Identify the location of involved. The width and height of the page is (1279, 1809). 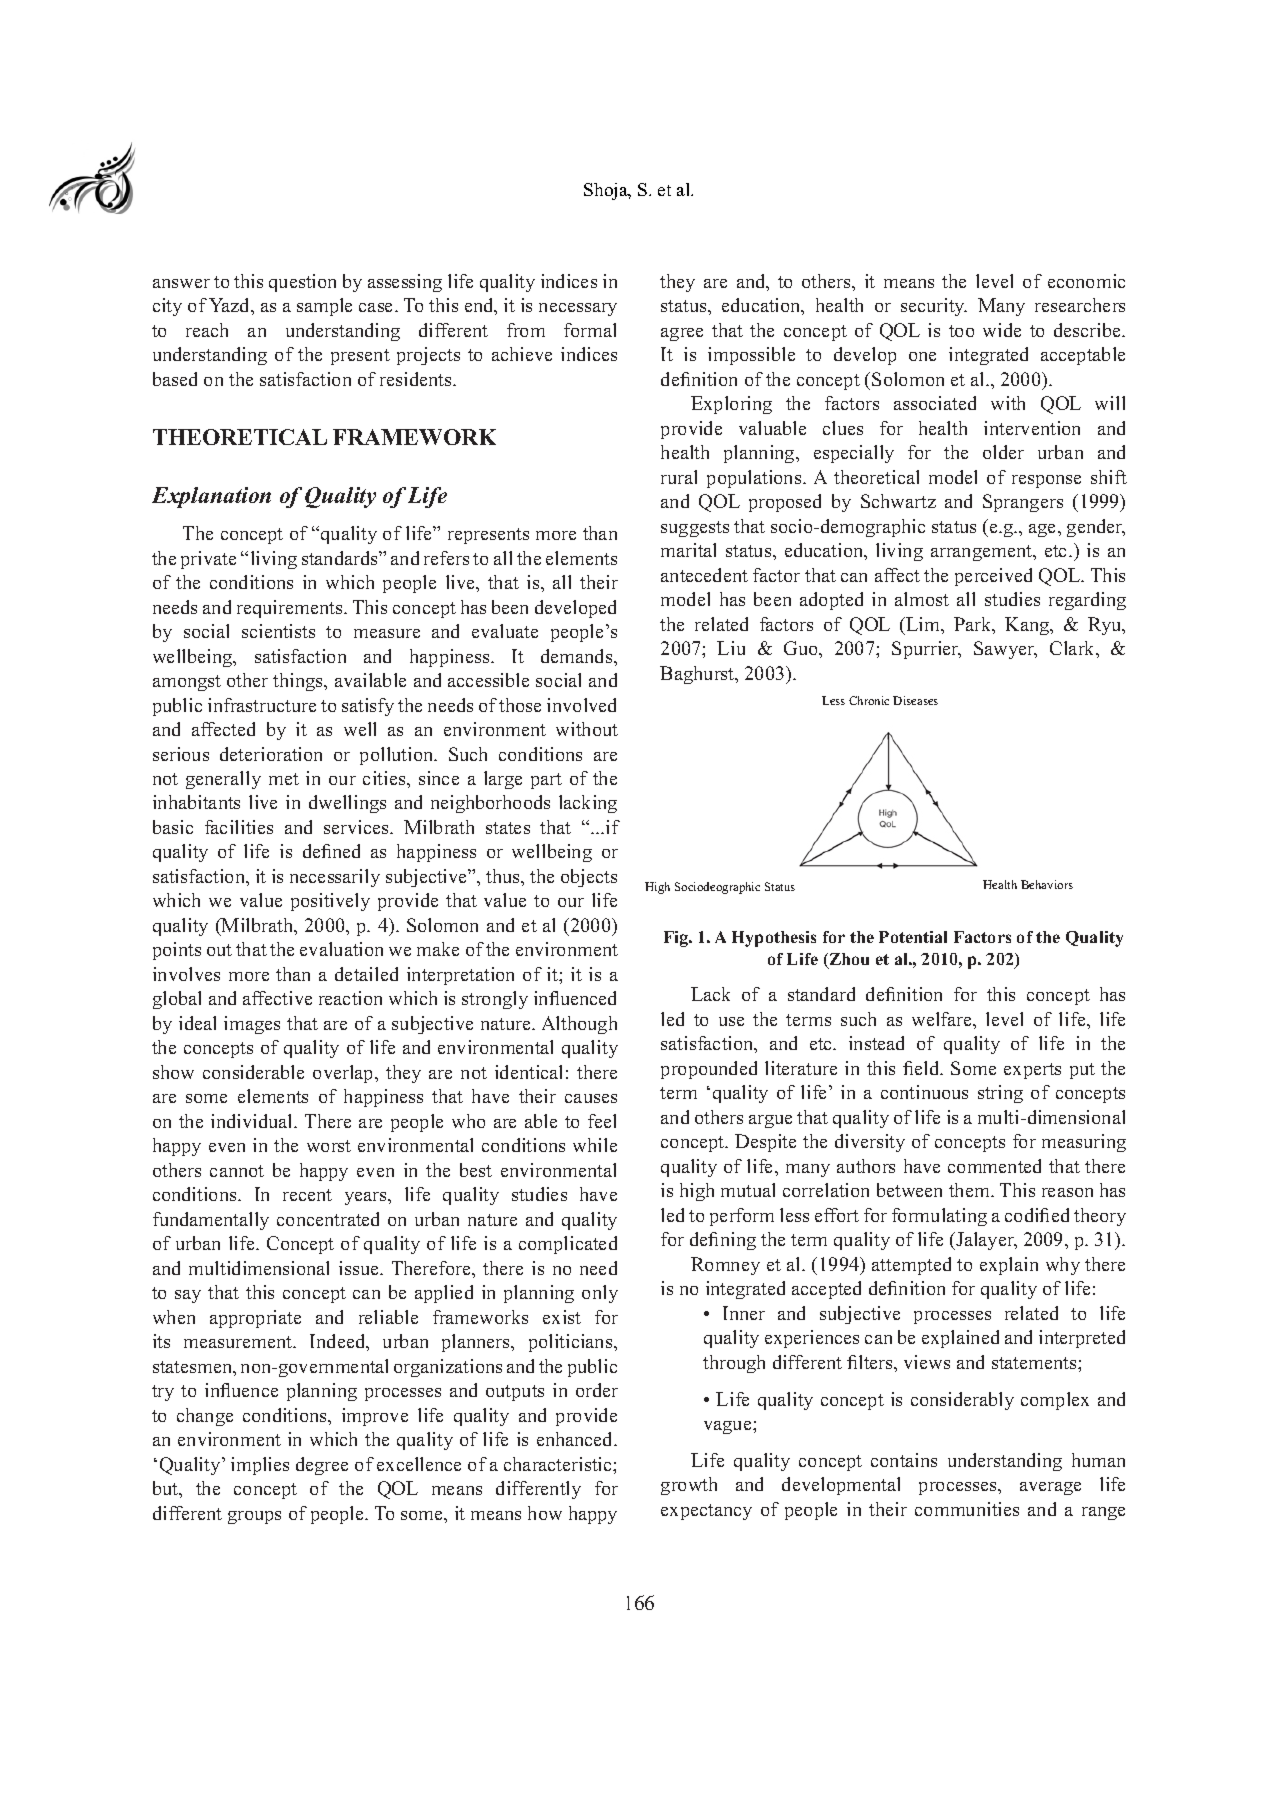
(581, 705).
